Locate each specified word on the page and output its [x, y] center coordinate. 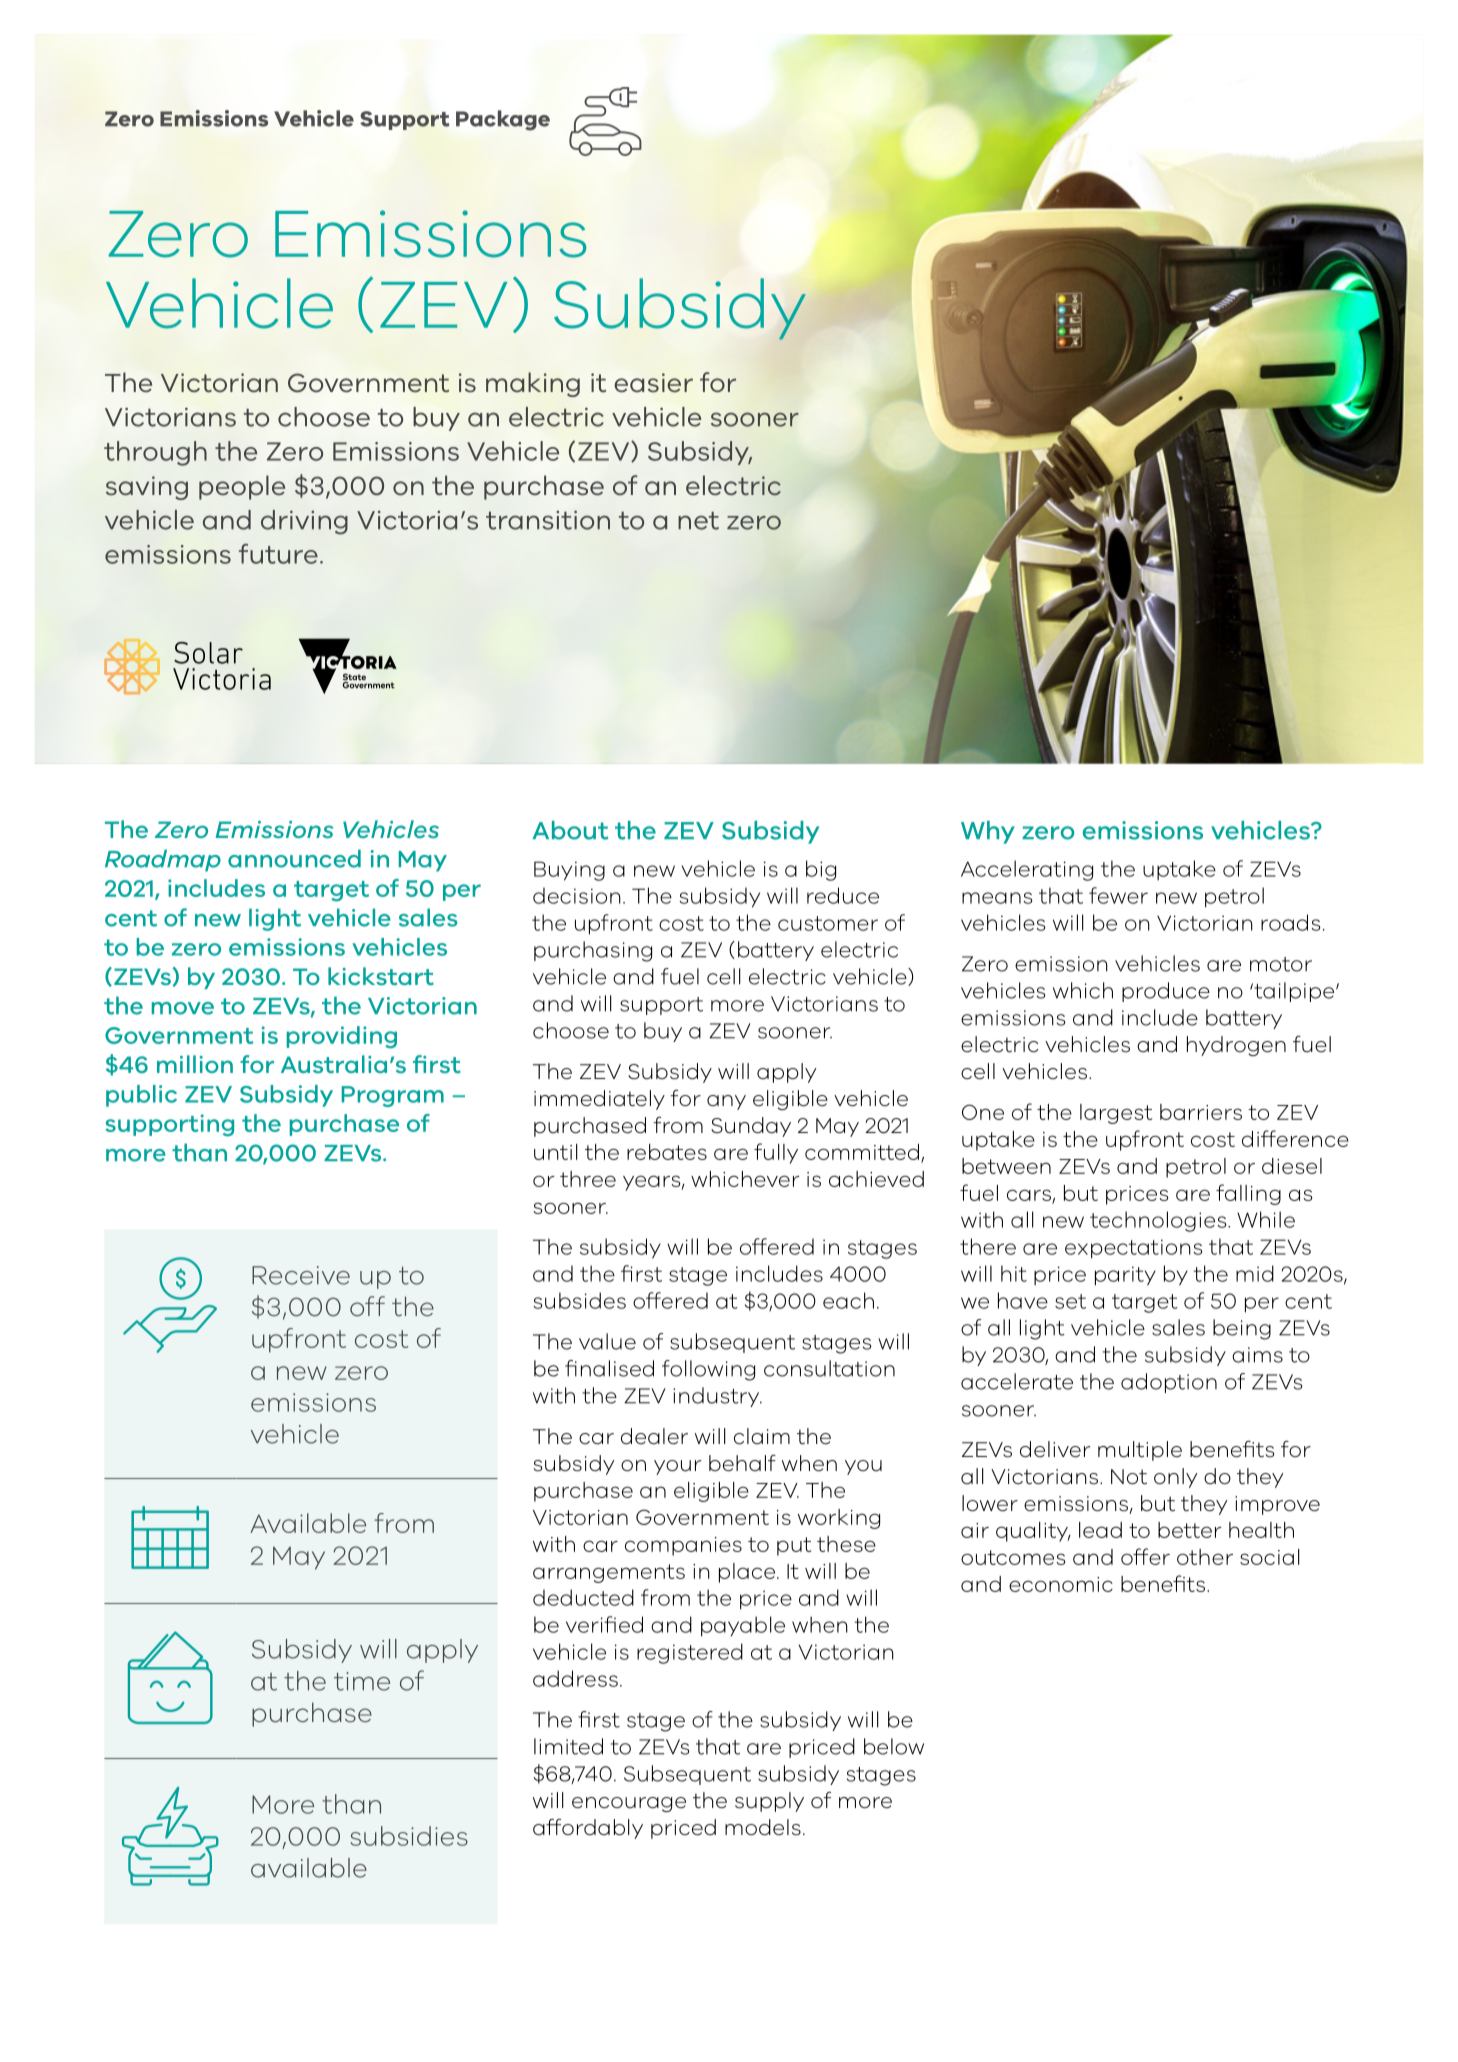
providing [342, 1037]
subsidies [409, 1836]
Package [503, 120]
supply [769, 1802]
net [698, 521]
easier [653, 383]
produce [1166, 992]
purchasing [593, 951]
